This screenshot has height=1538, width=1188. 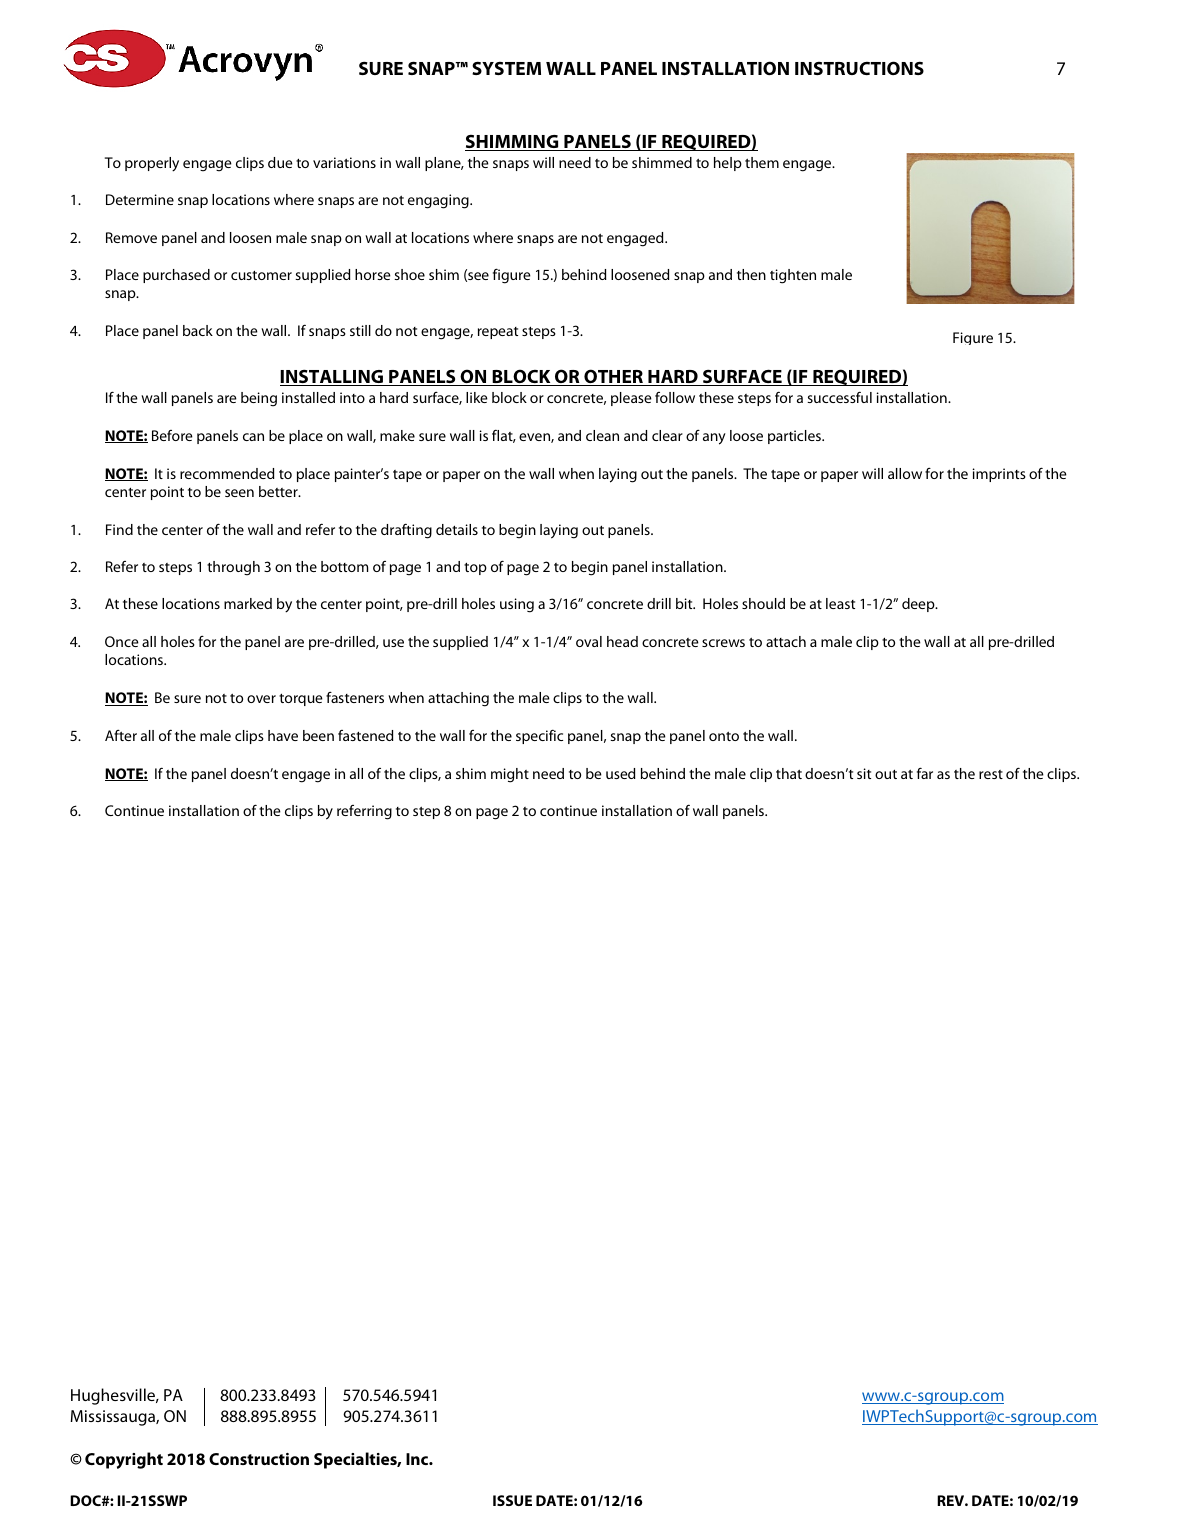 What do you see at coordinates (280, 162) in the screenshot?
I see `due` at bounding box center [280, 162].
